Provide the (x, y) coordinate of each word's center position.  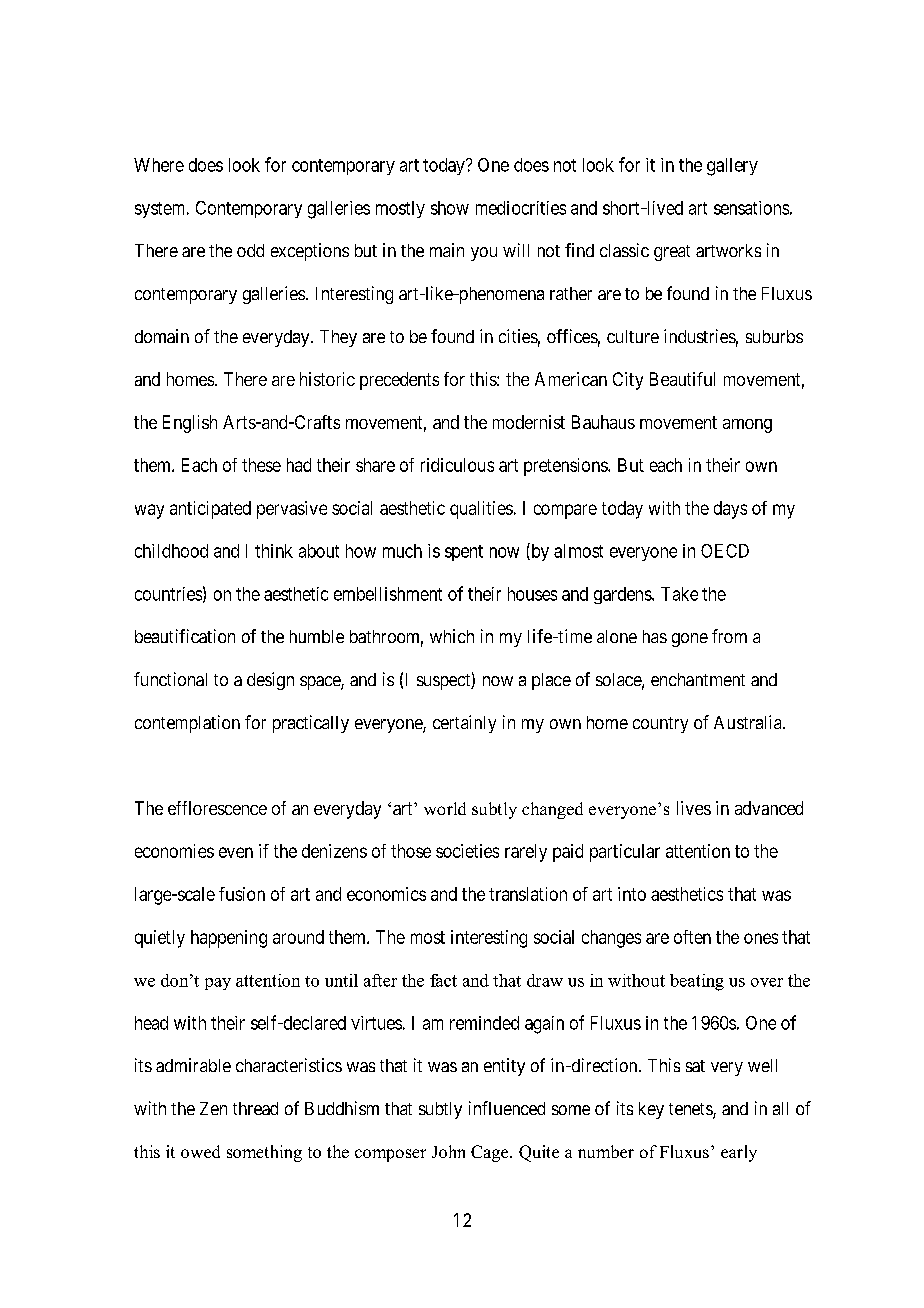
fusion (242, 894)
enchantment (698, 679)
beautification (185, 636)
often (692, 937)
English (190, 424)
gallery (732, 167)
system (161, 210)
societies (467, 851)
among (747, 426)
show (450, 208)
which (452, 636)
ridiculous (457, 465)
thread (255, 1108)
